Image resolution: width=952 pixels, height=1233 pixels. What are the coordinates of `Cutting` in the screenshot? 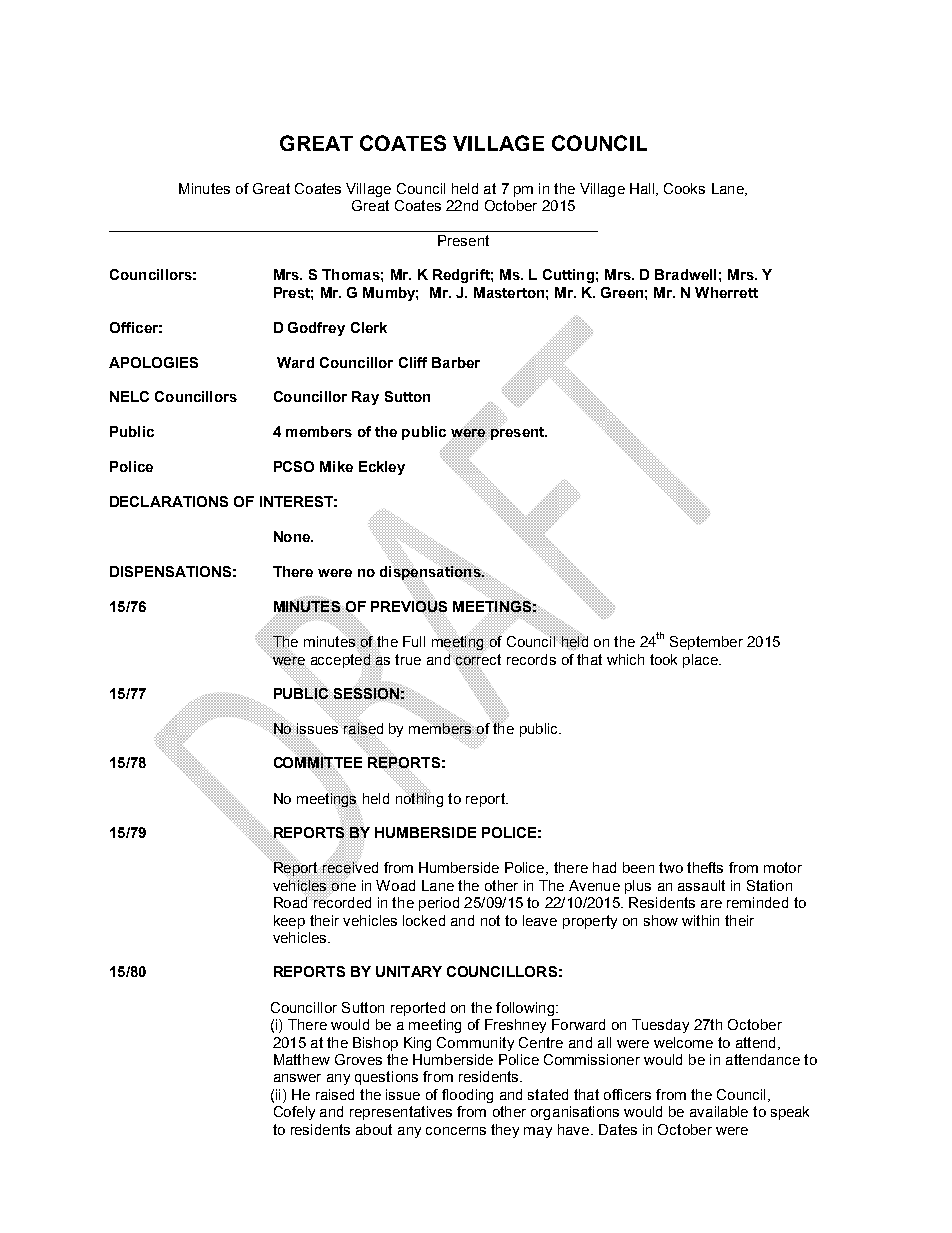 It's located at (568, 276).
